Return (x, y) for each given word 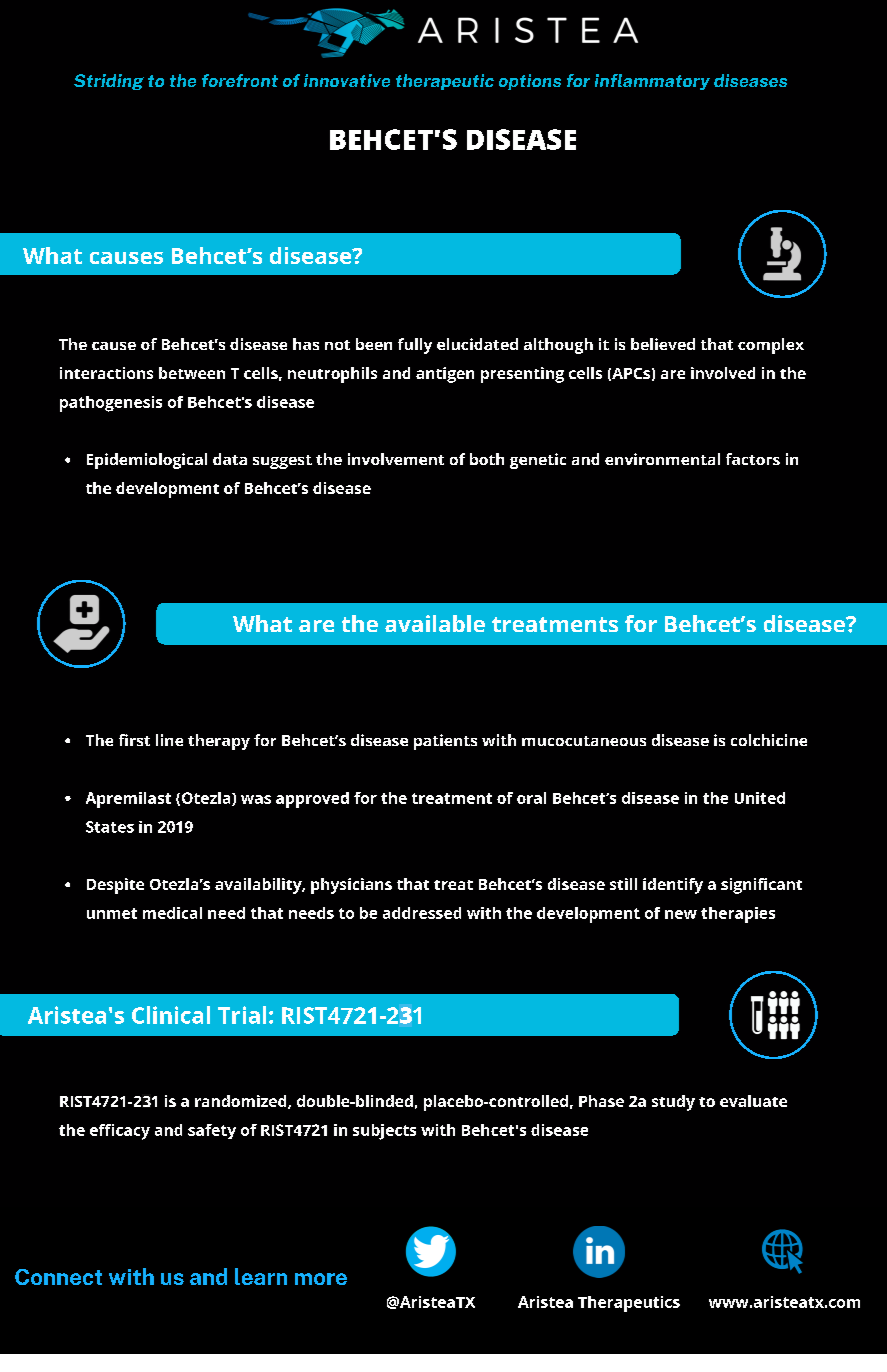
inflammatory (652, 82)
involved (723, 373)
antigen (445, 375)
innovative (347, 80)
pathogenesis (111, 404)
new (681, 914)
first (134, 740)
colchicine (769, 740)
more (321, 1279)
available (435, 623)
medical (172, 913)
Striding (109, 82)
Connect (58, 1277)
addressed (422, 913)
